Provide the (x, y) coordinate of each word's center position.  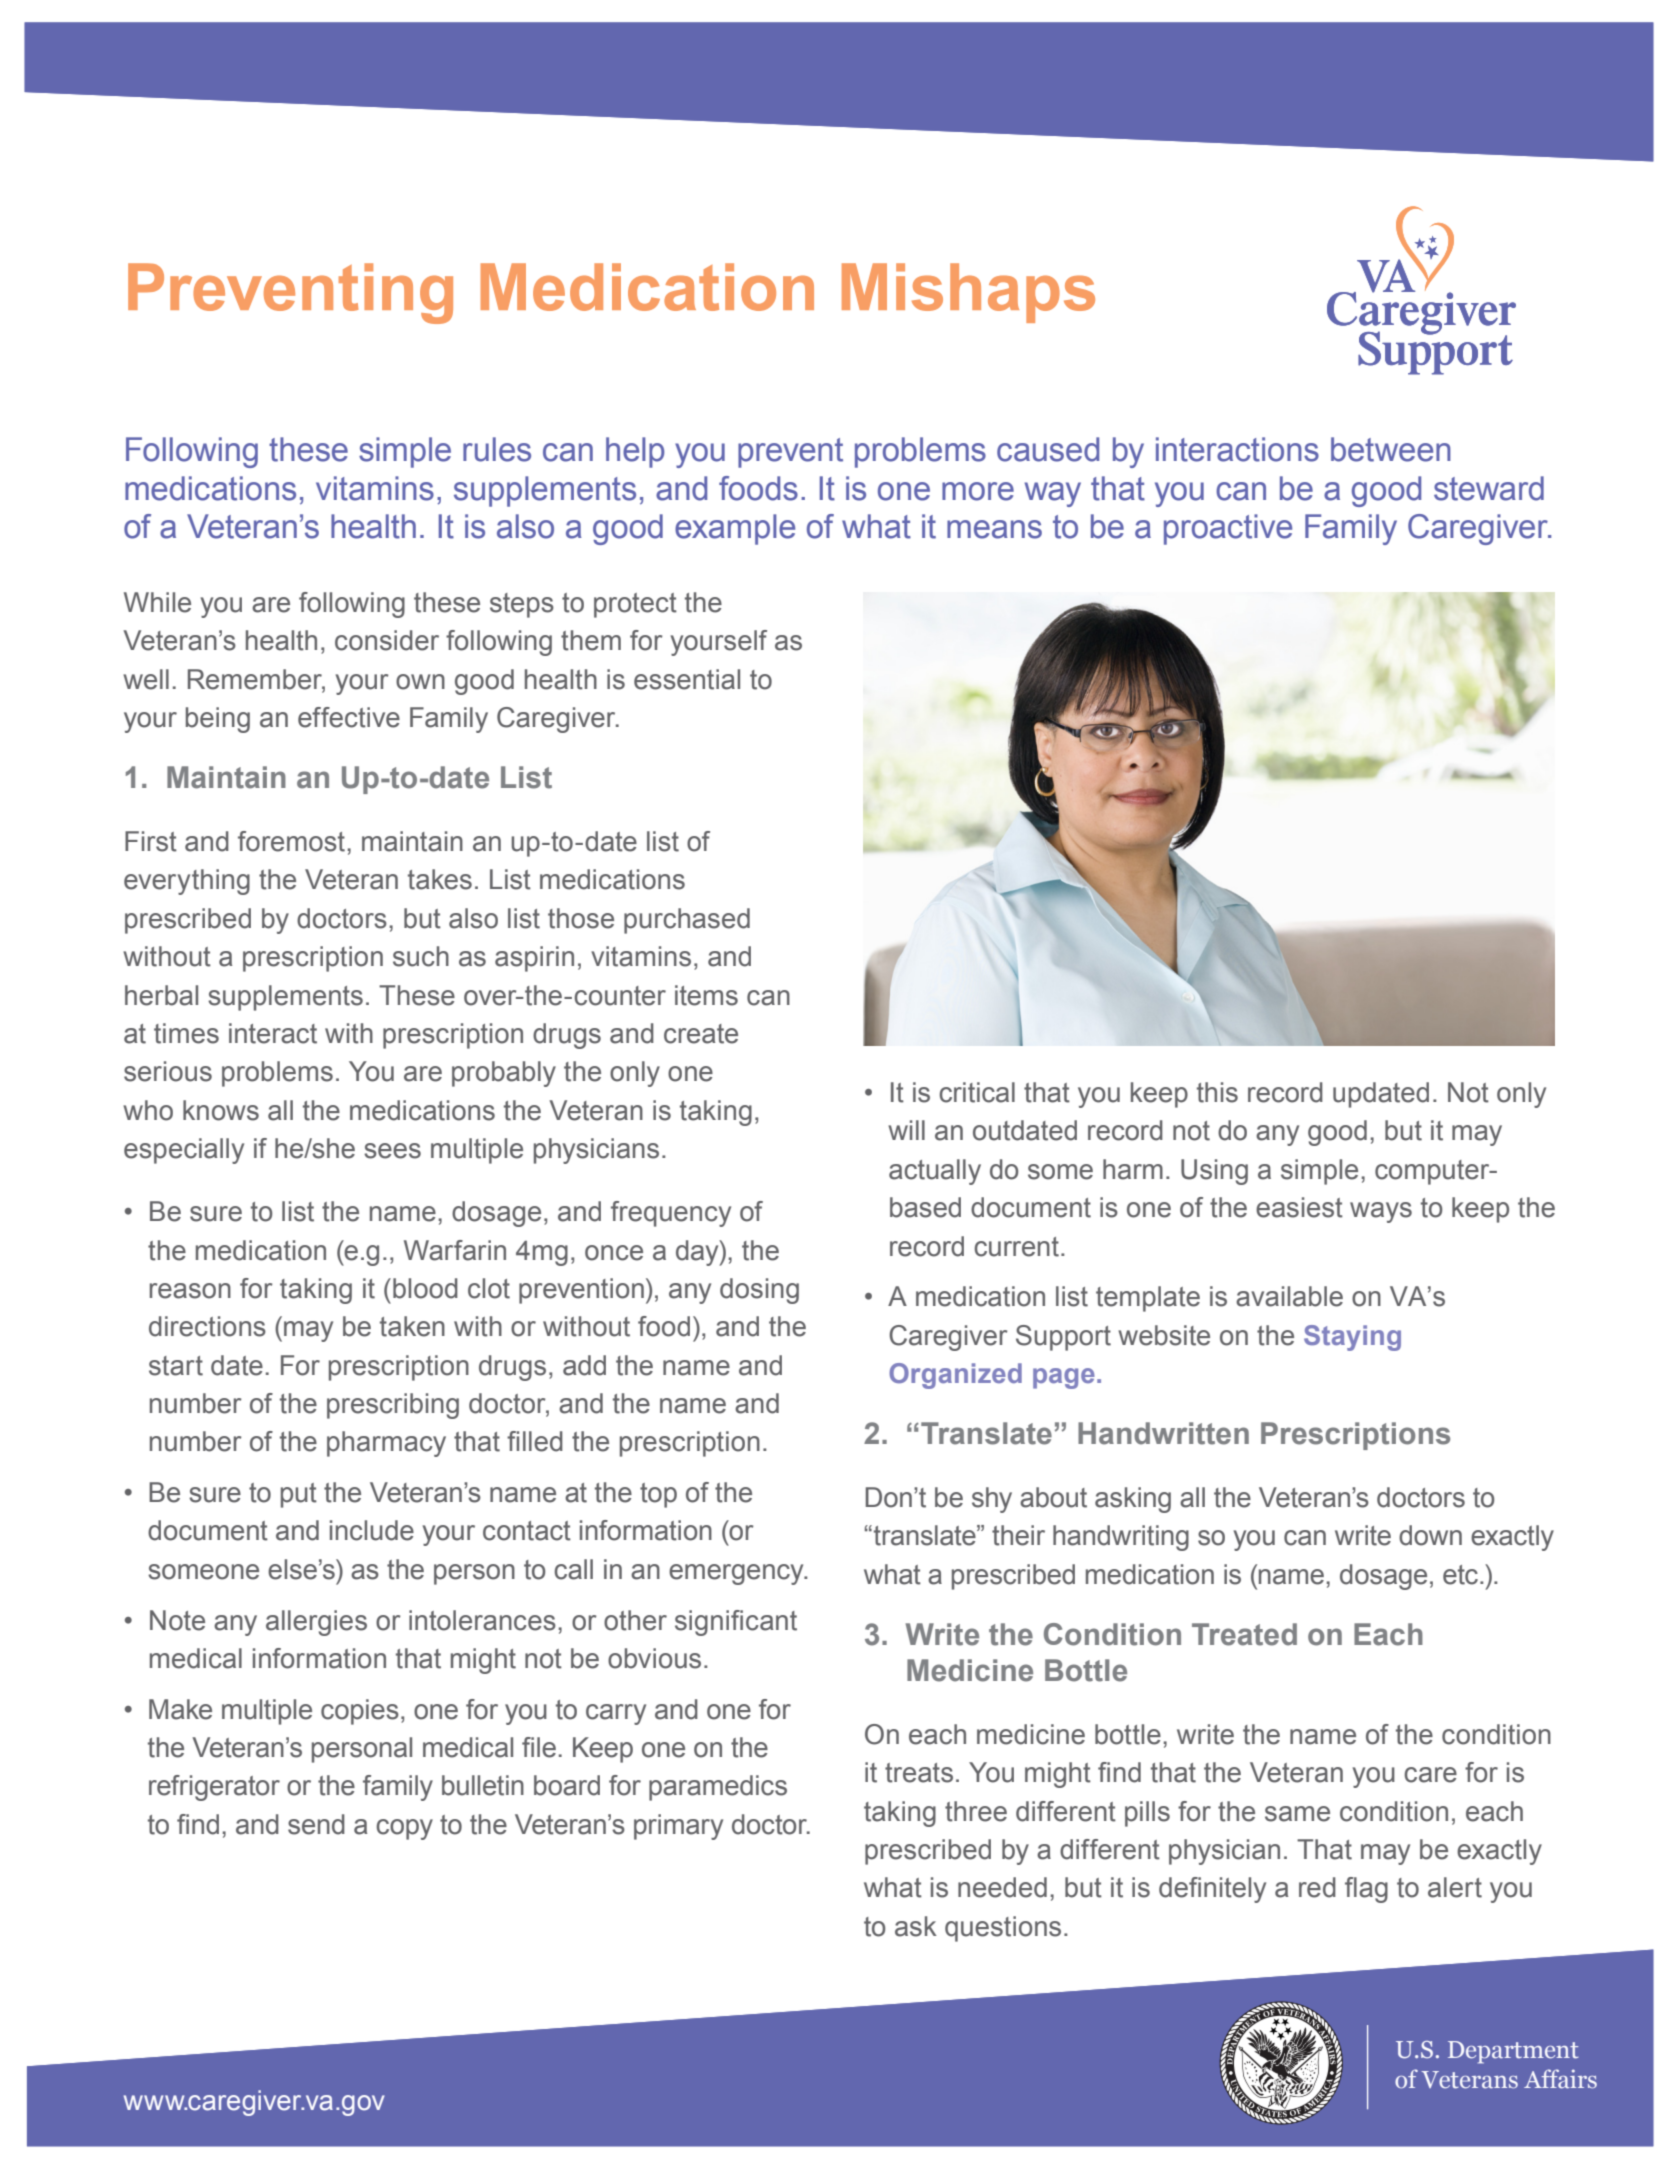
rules (497, 449)
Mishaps (968, 293)
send (316, 1824)
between (1391, 449)
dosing (759, 1291)
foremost (291, 841)
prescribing (393, 1406)
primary (678, 1827)
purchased (687, 921)
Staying (1352, 1338)
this (1217, 1092)
